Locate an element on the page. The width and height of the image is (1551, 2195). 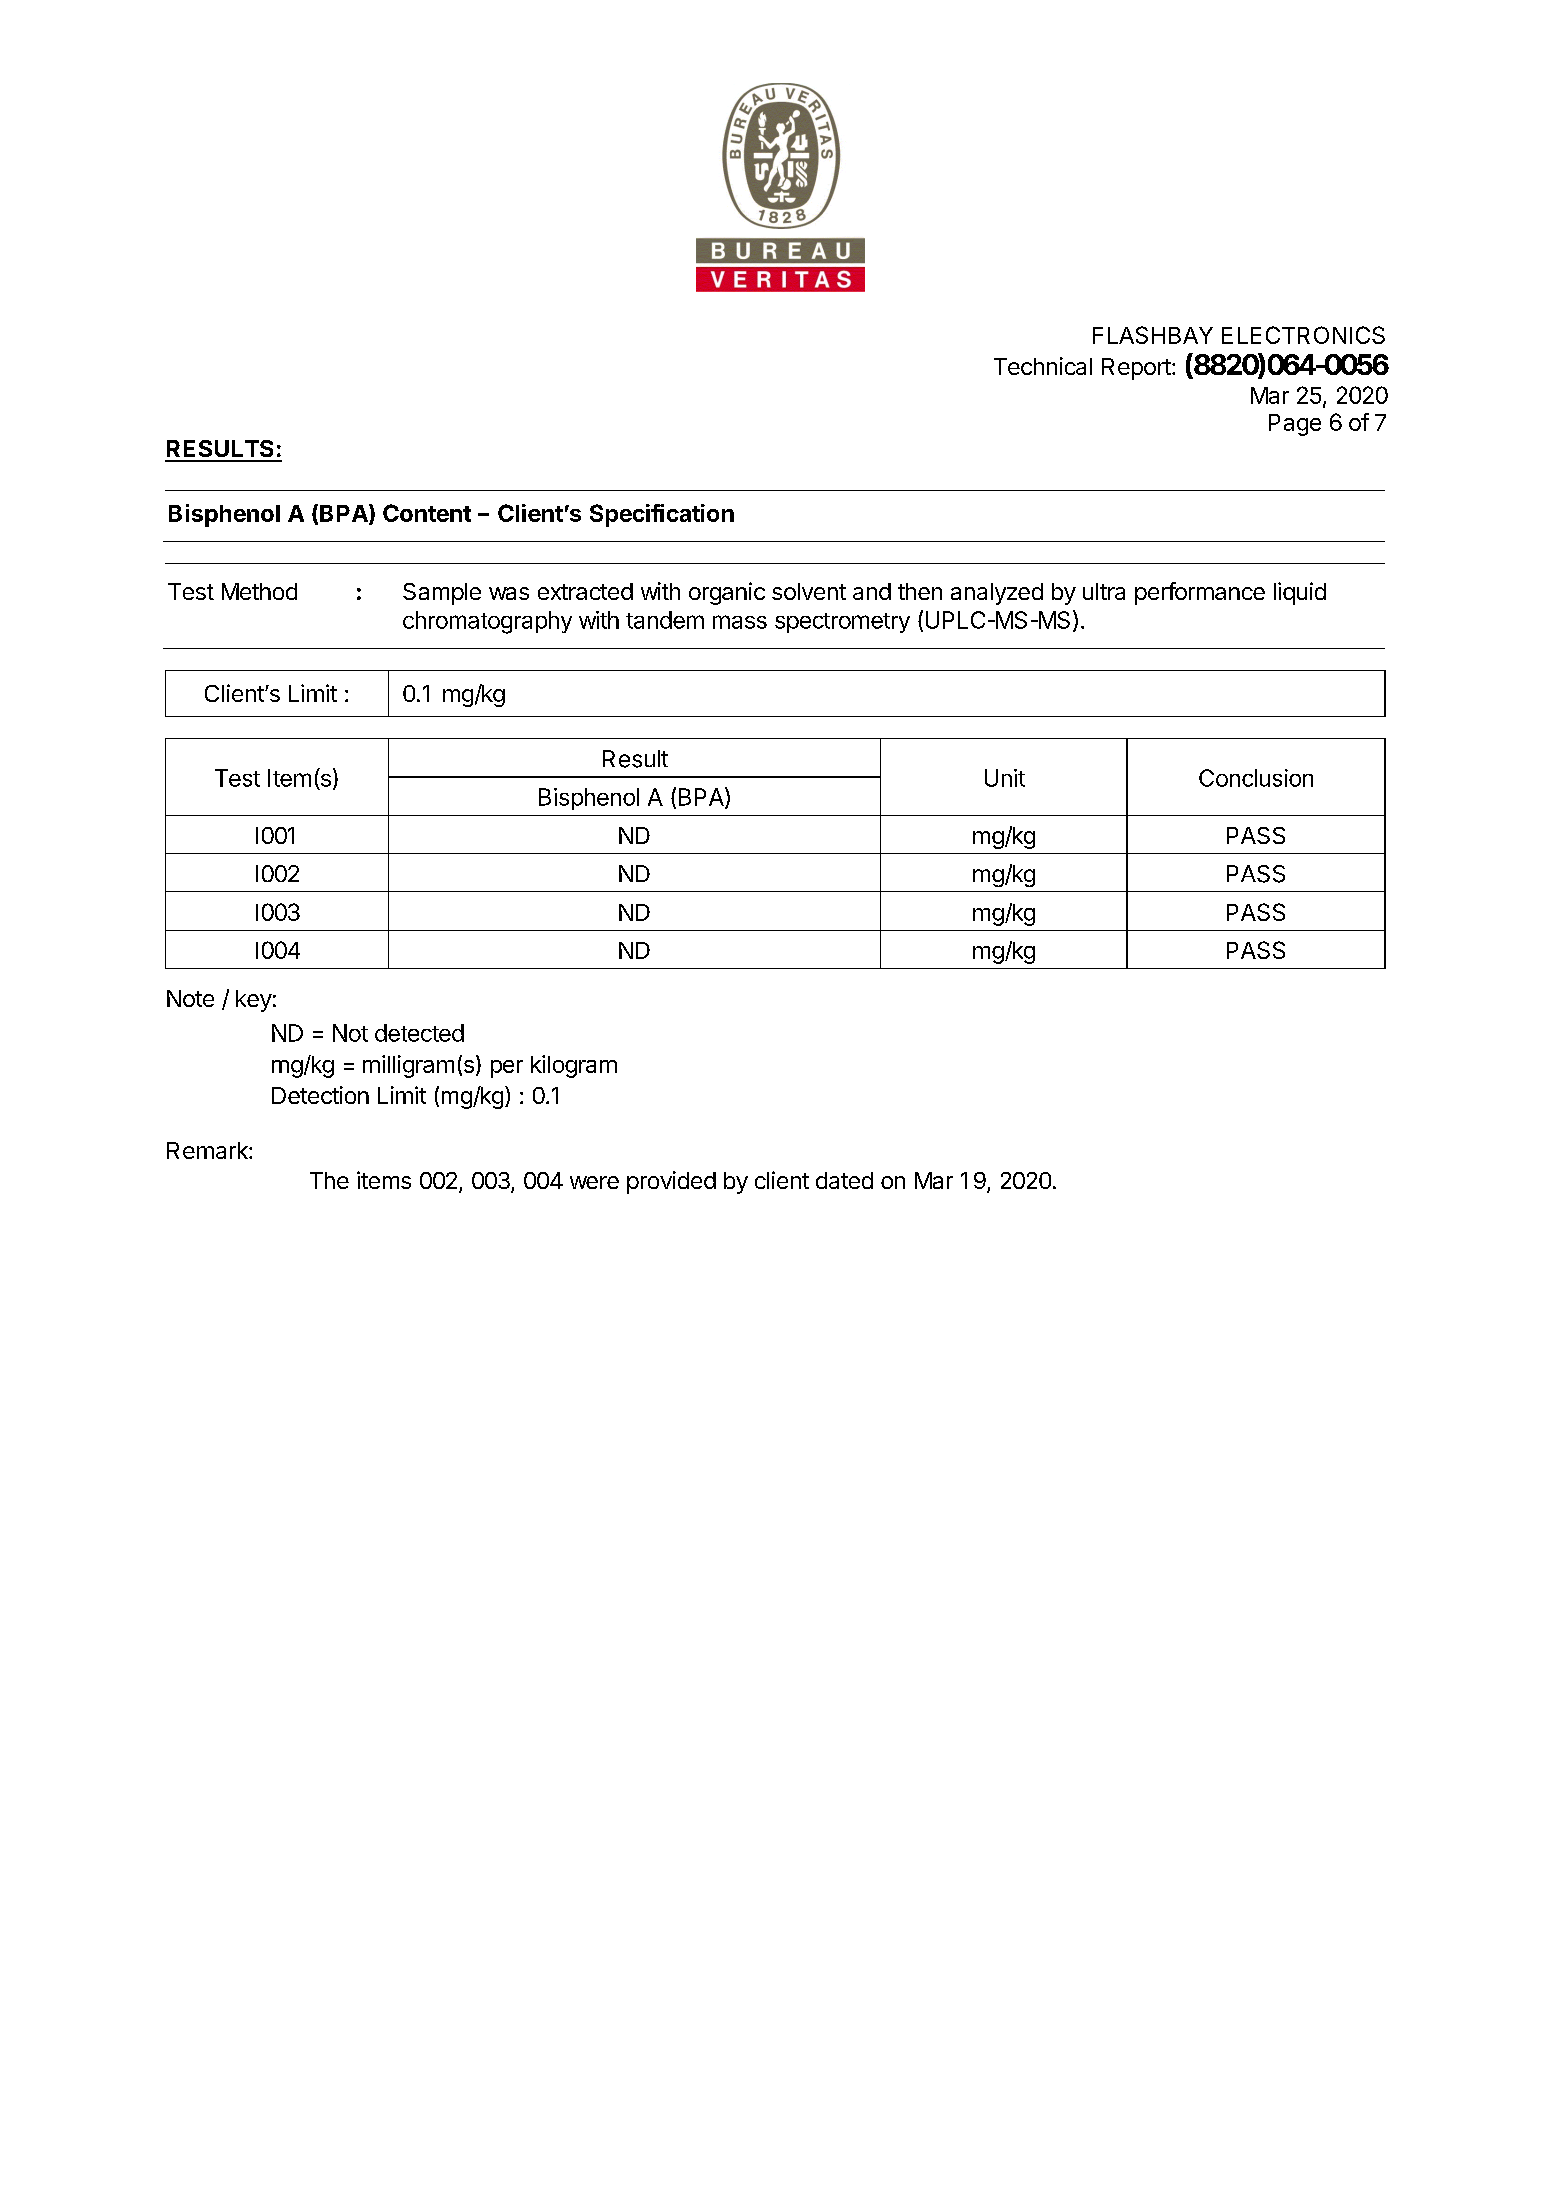
were is located at coordinates (594, 1182).
